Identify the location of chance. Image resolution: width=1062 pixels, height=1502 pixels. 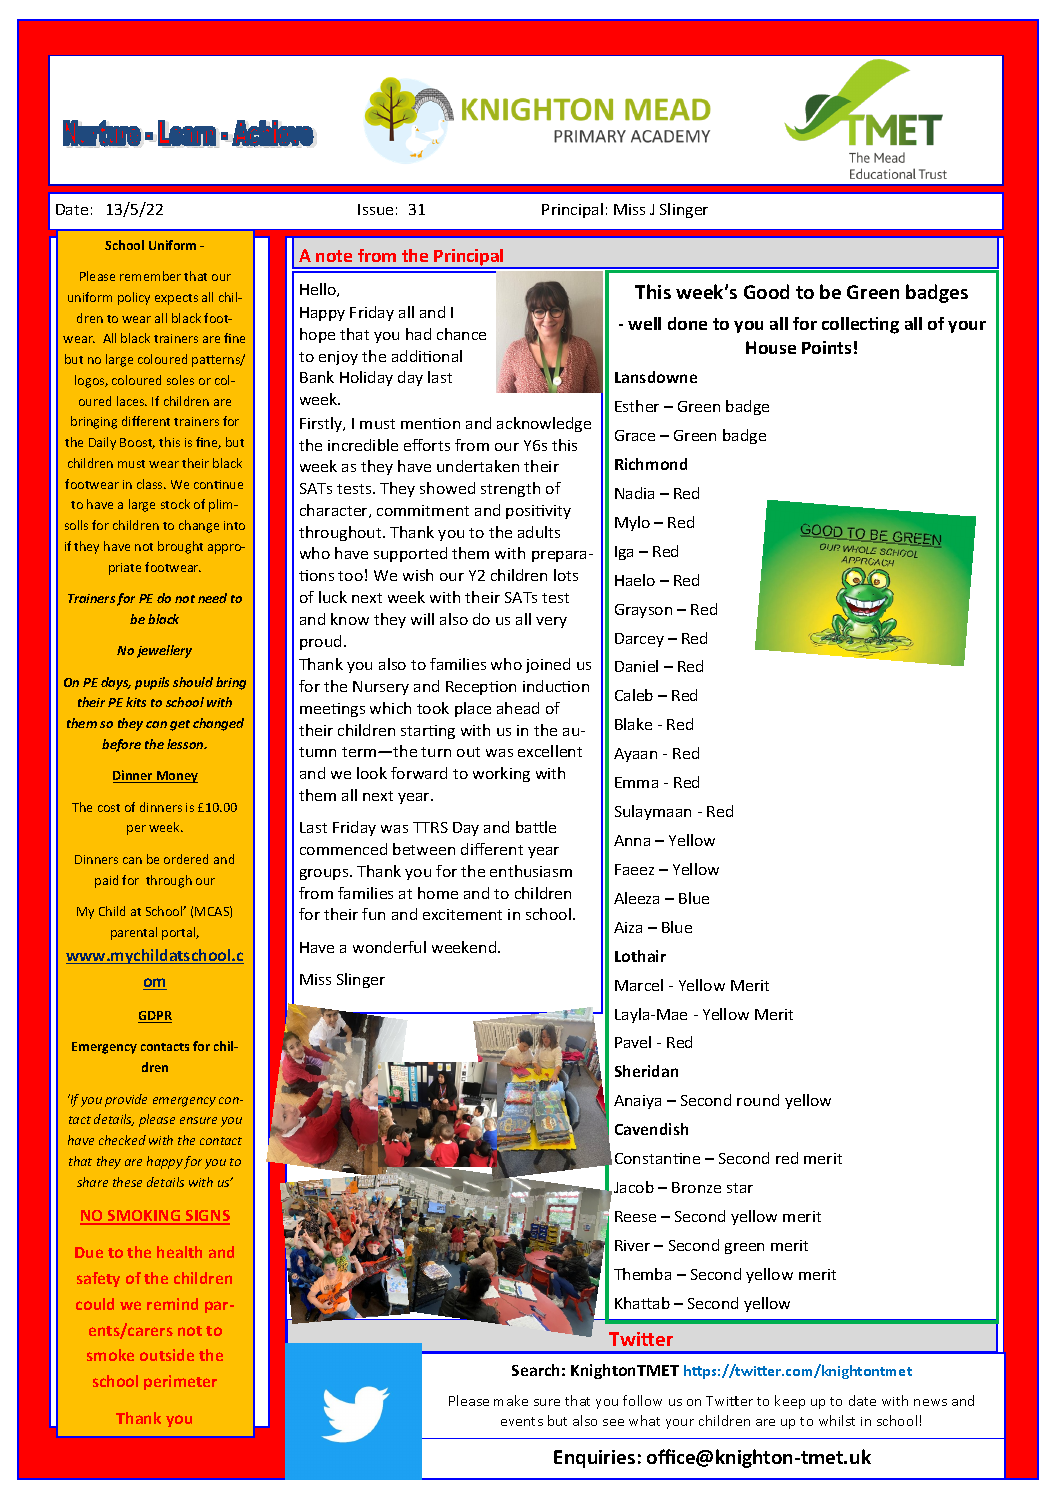
(461, 334).
